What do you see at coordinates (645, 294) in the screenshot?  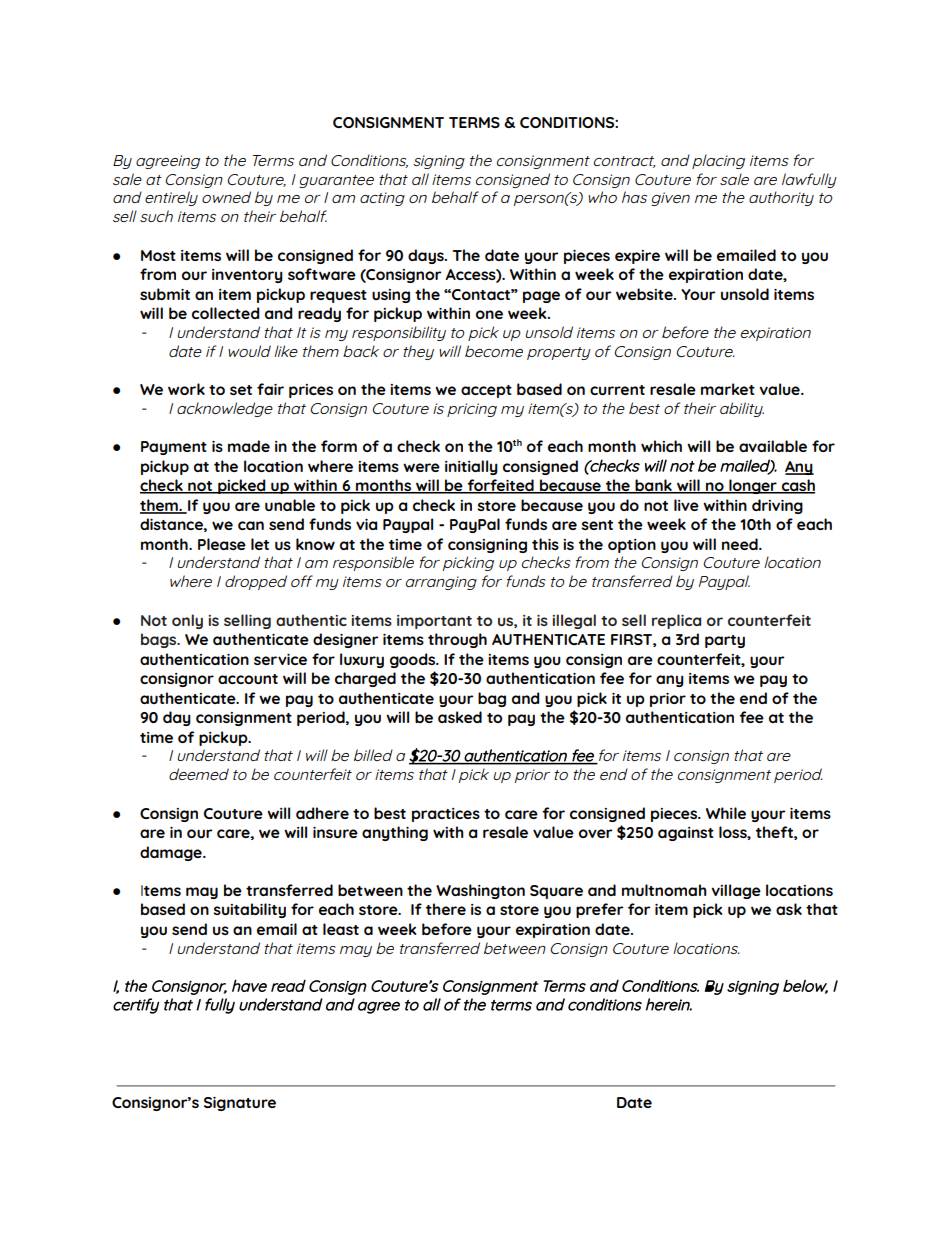 I see `website` at bounding box center [645, 294].
